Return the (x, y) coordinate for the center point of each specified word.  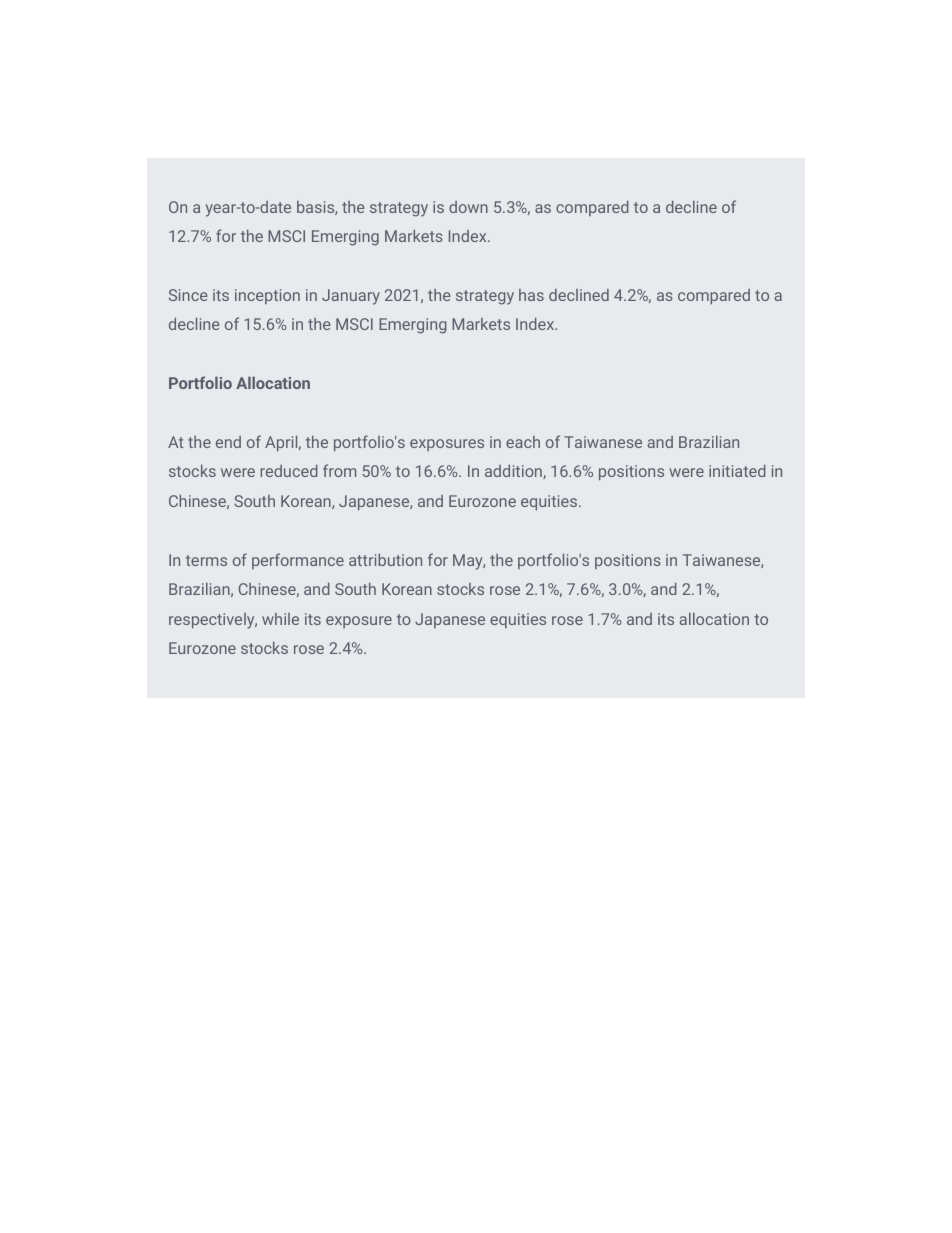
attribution (385, 560)
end (228, 442)
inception (267, 296)
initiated (737, 471)
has (531, 295)
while (280, 619)
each (523, 442)
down (468, 207)
